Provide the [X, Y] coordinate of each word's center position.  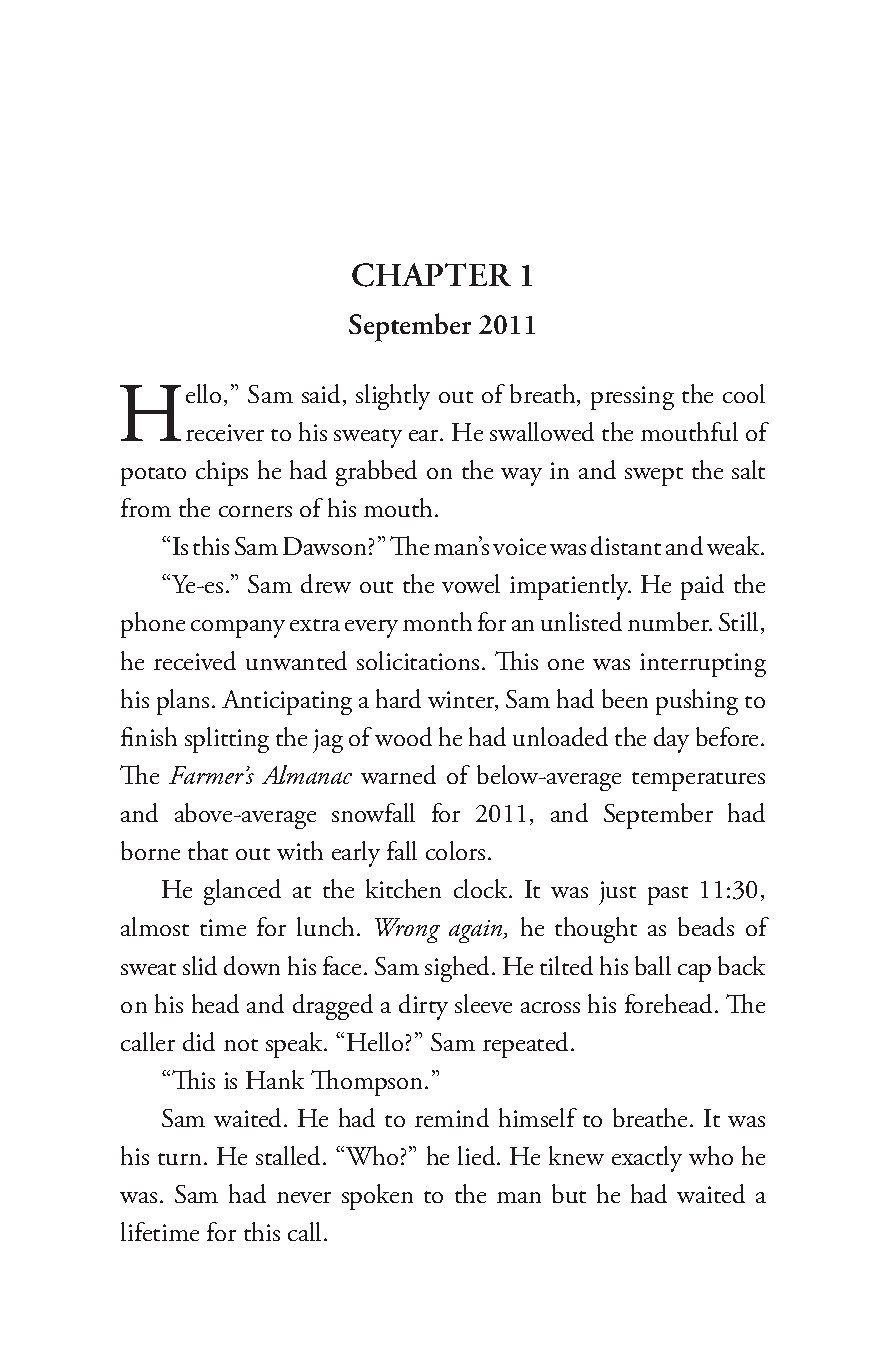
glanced [242, 892]
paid [702, 587]
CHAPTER [431, 275]
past [668, 895]
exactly [647, 1159]
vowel [471, 583]
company [238, 629]
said [321, 393]
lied [478, 1155]
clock [482, 888]
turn [181, 1159]
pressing [632, 398]
